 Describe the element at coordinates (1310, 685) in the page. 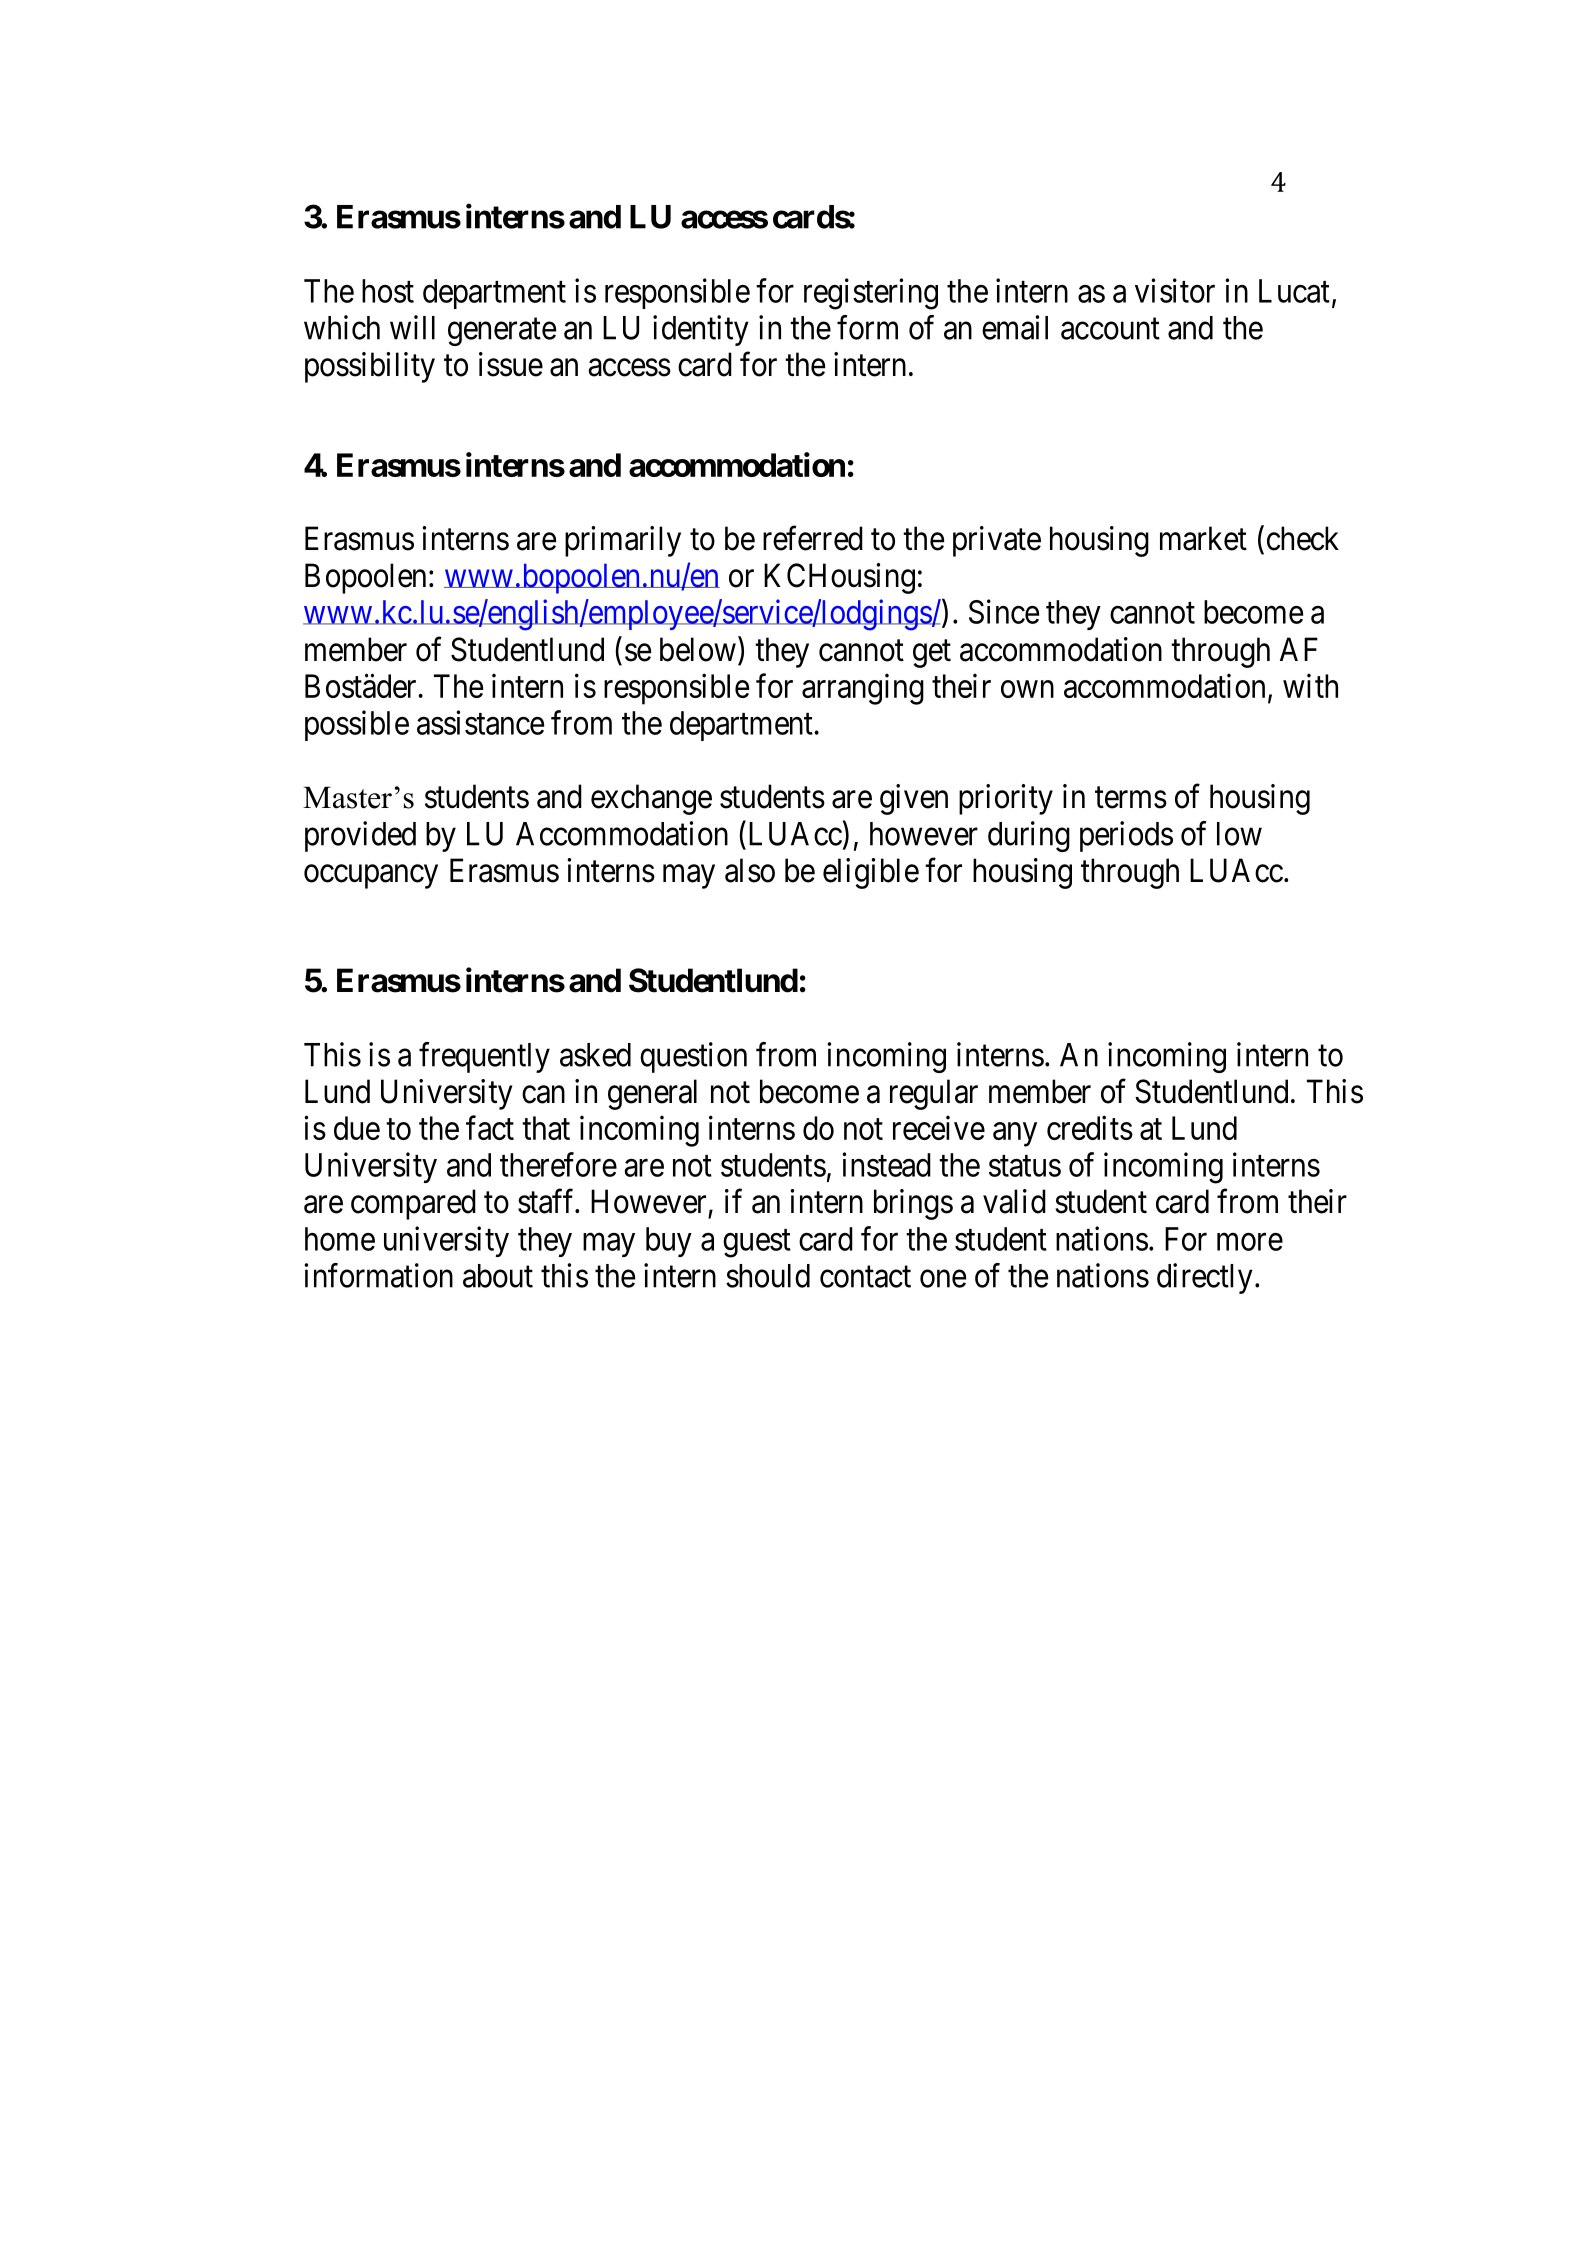

I see `with` at that location.
